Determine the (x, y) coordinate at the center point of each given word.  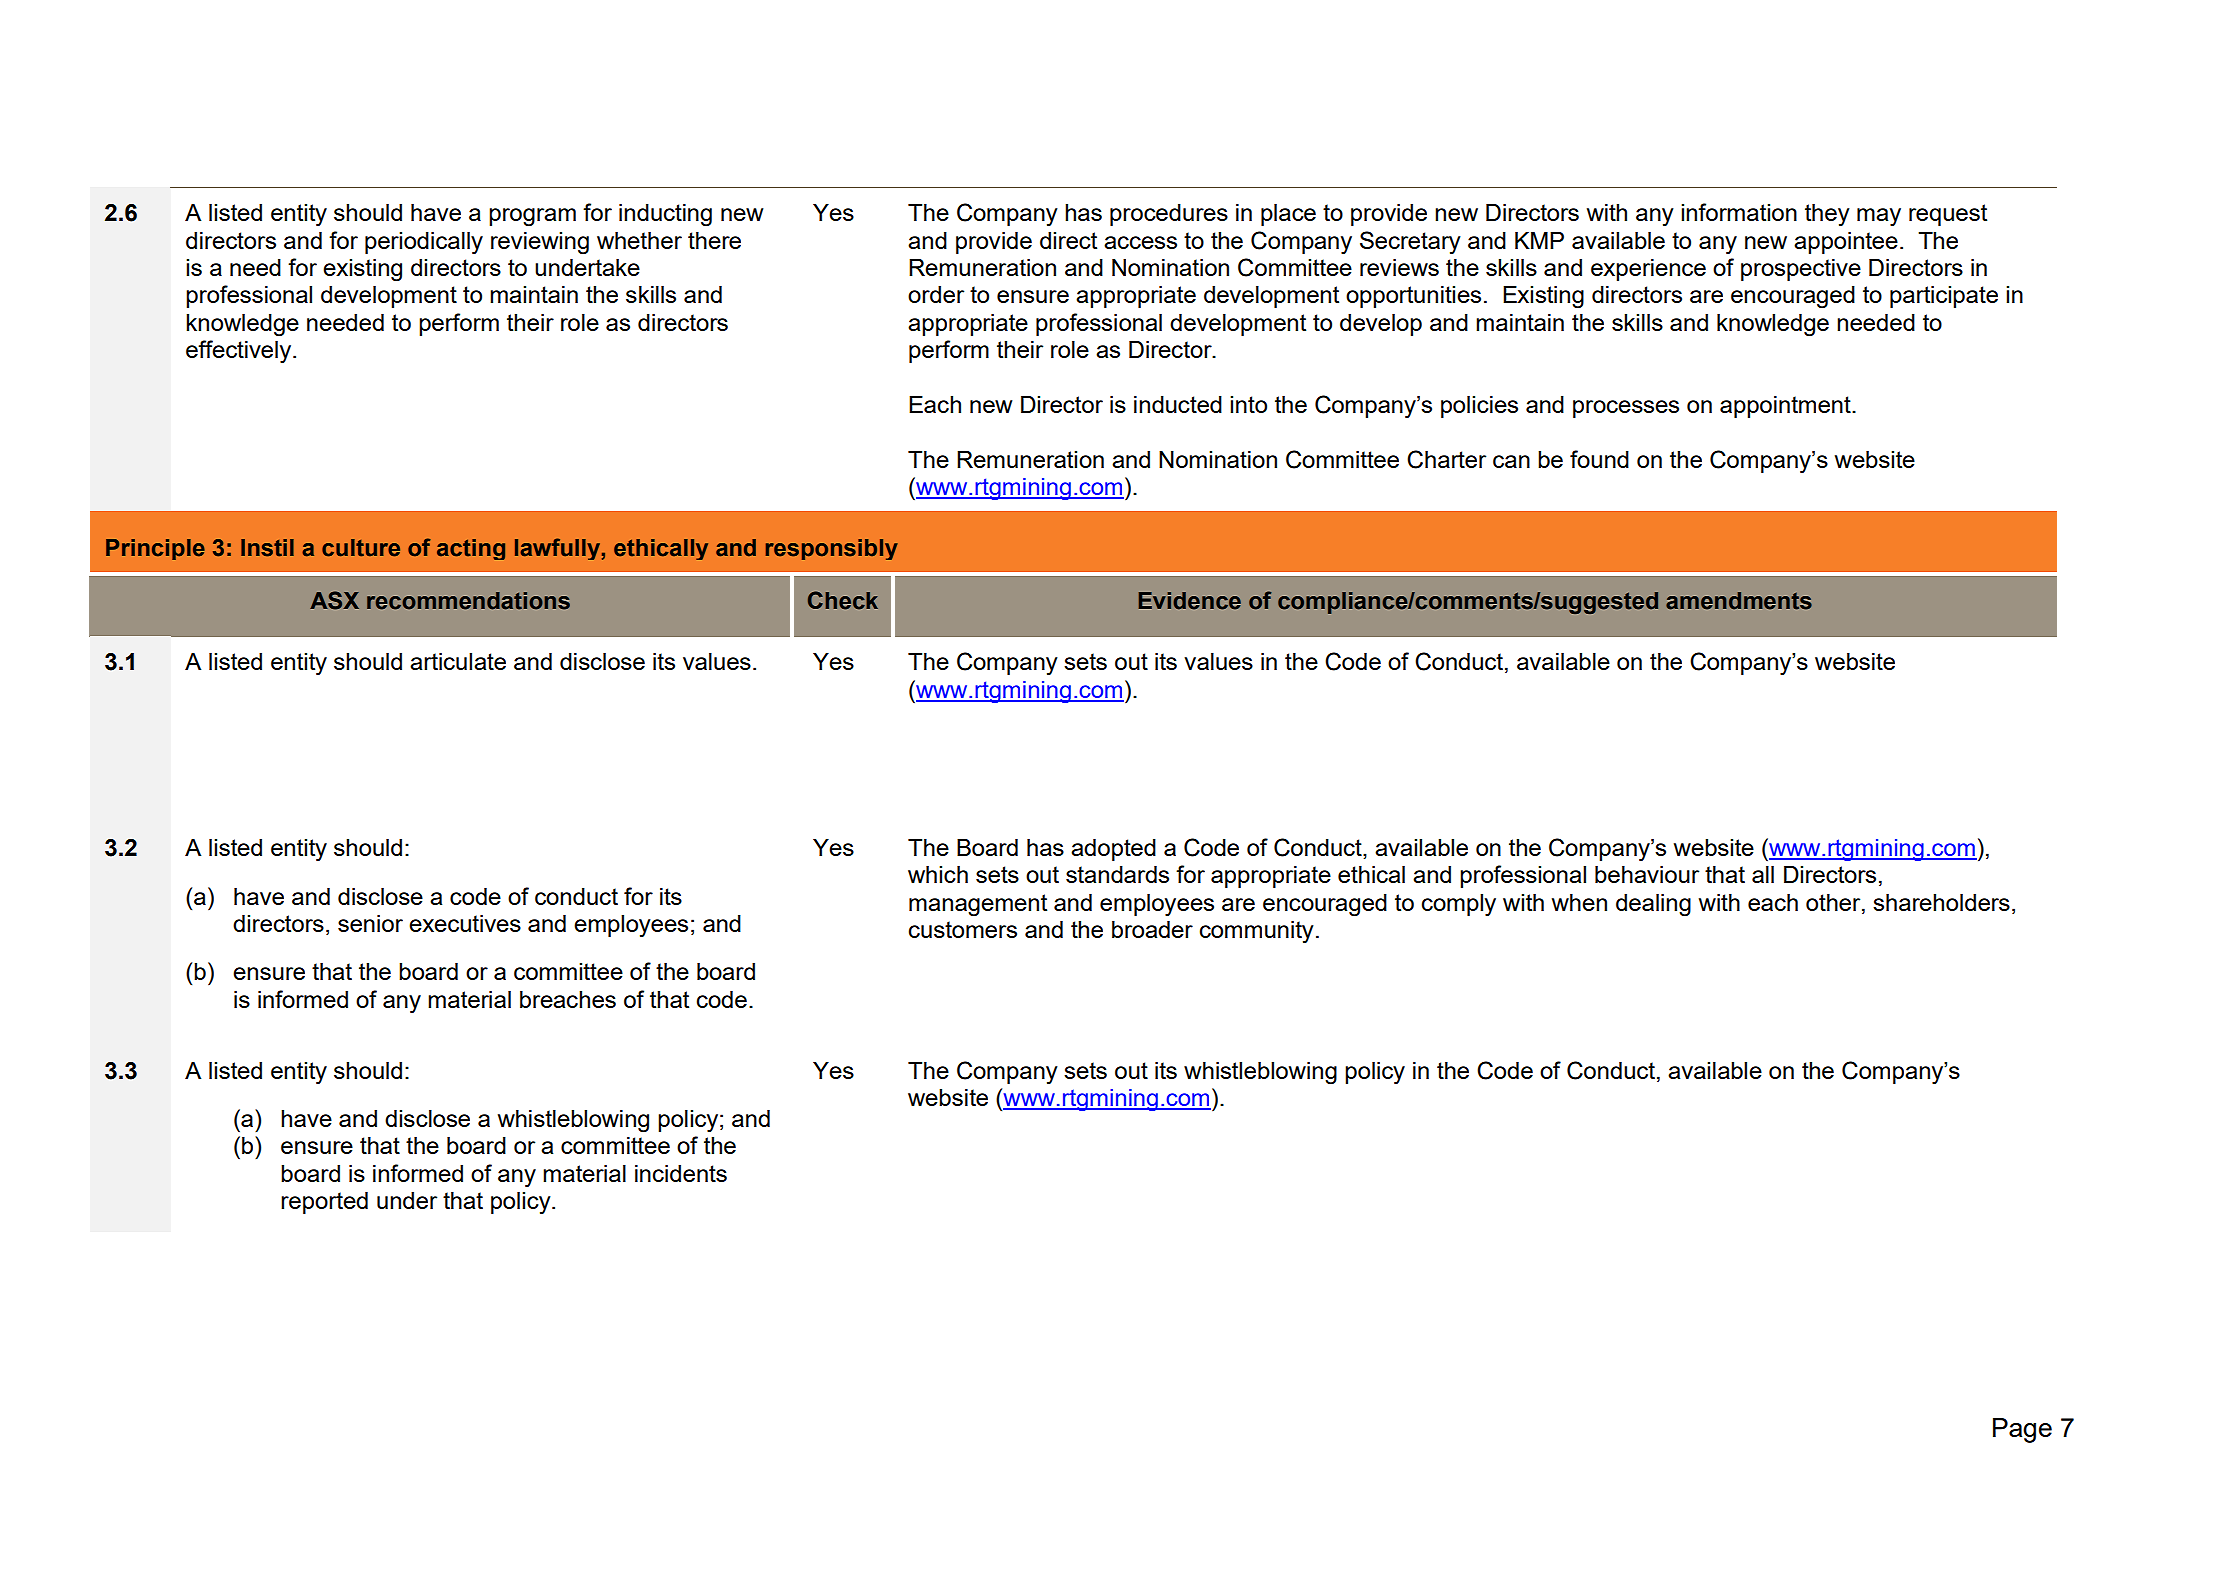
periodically (424, 243)
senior (370, 923)
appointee (1846, 243)
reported (324, 1203)
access (1140, 242)
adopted (1113, 850)
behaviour (1647, 874)
